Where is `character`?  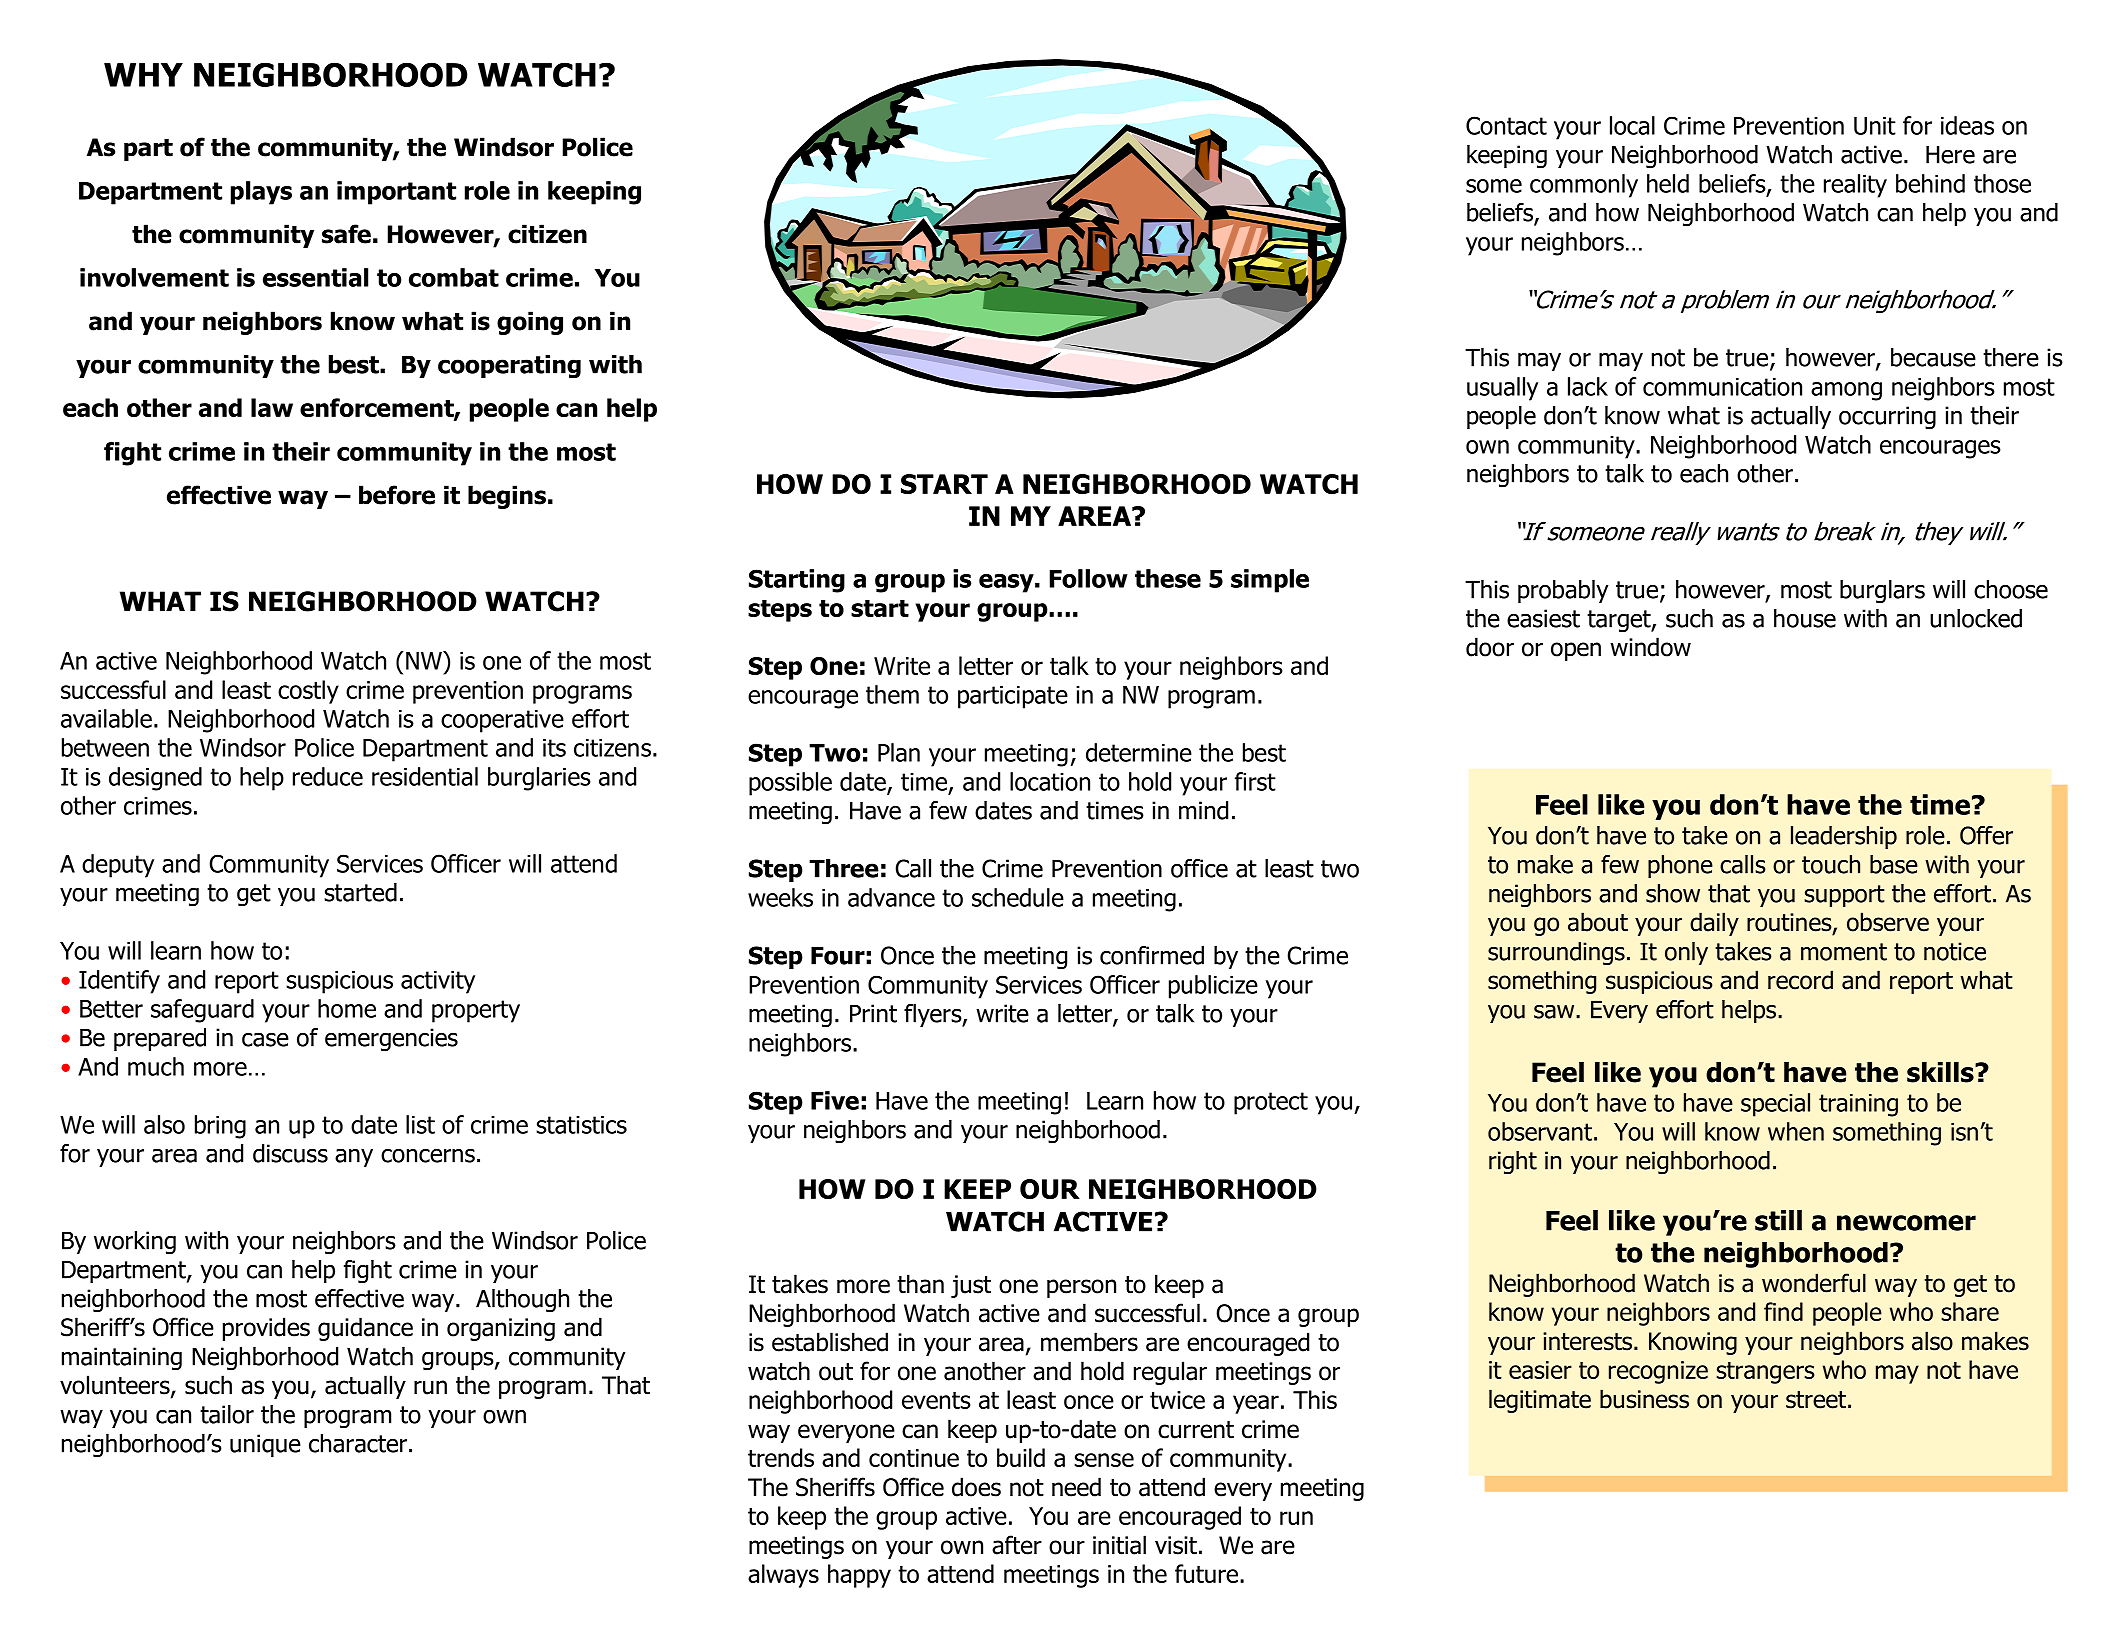
character is located at coordinates (358, 1443).
